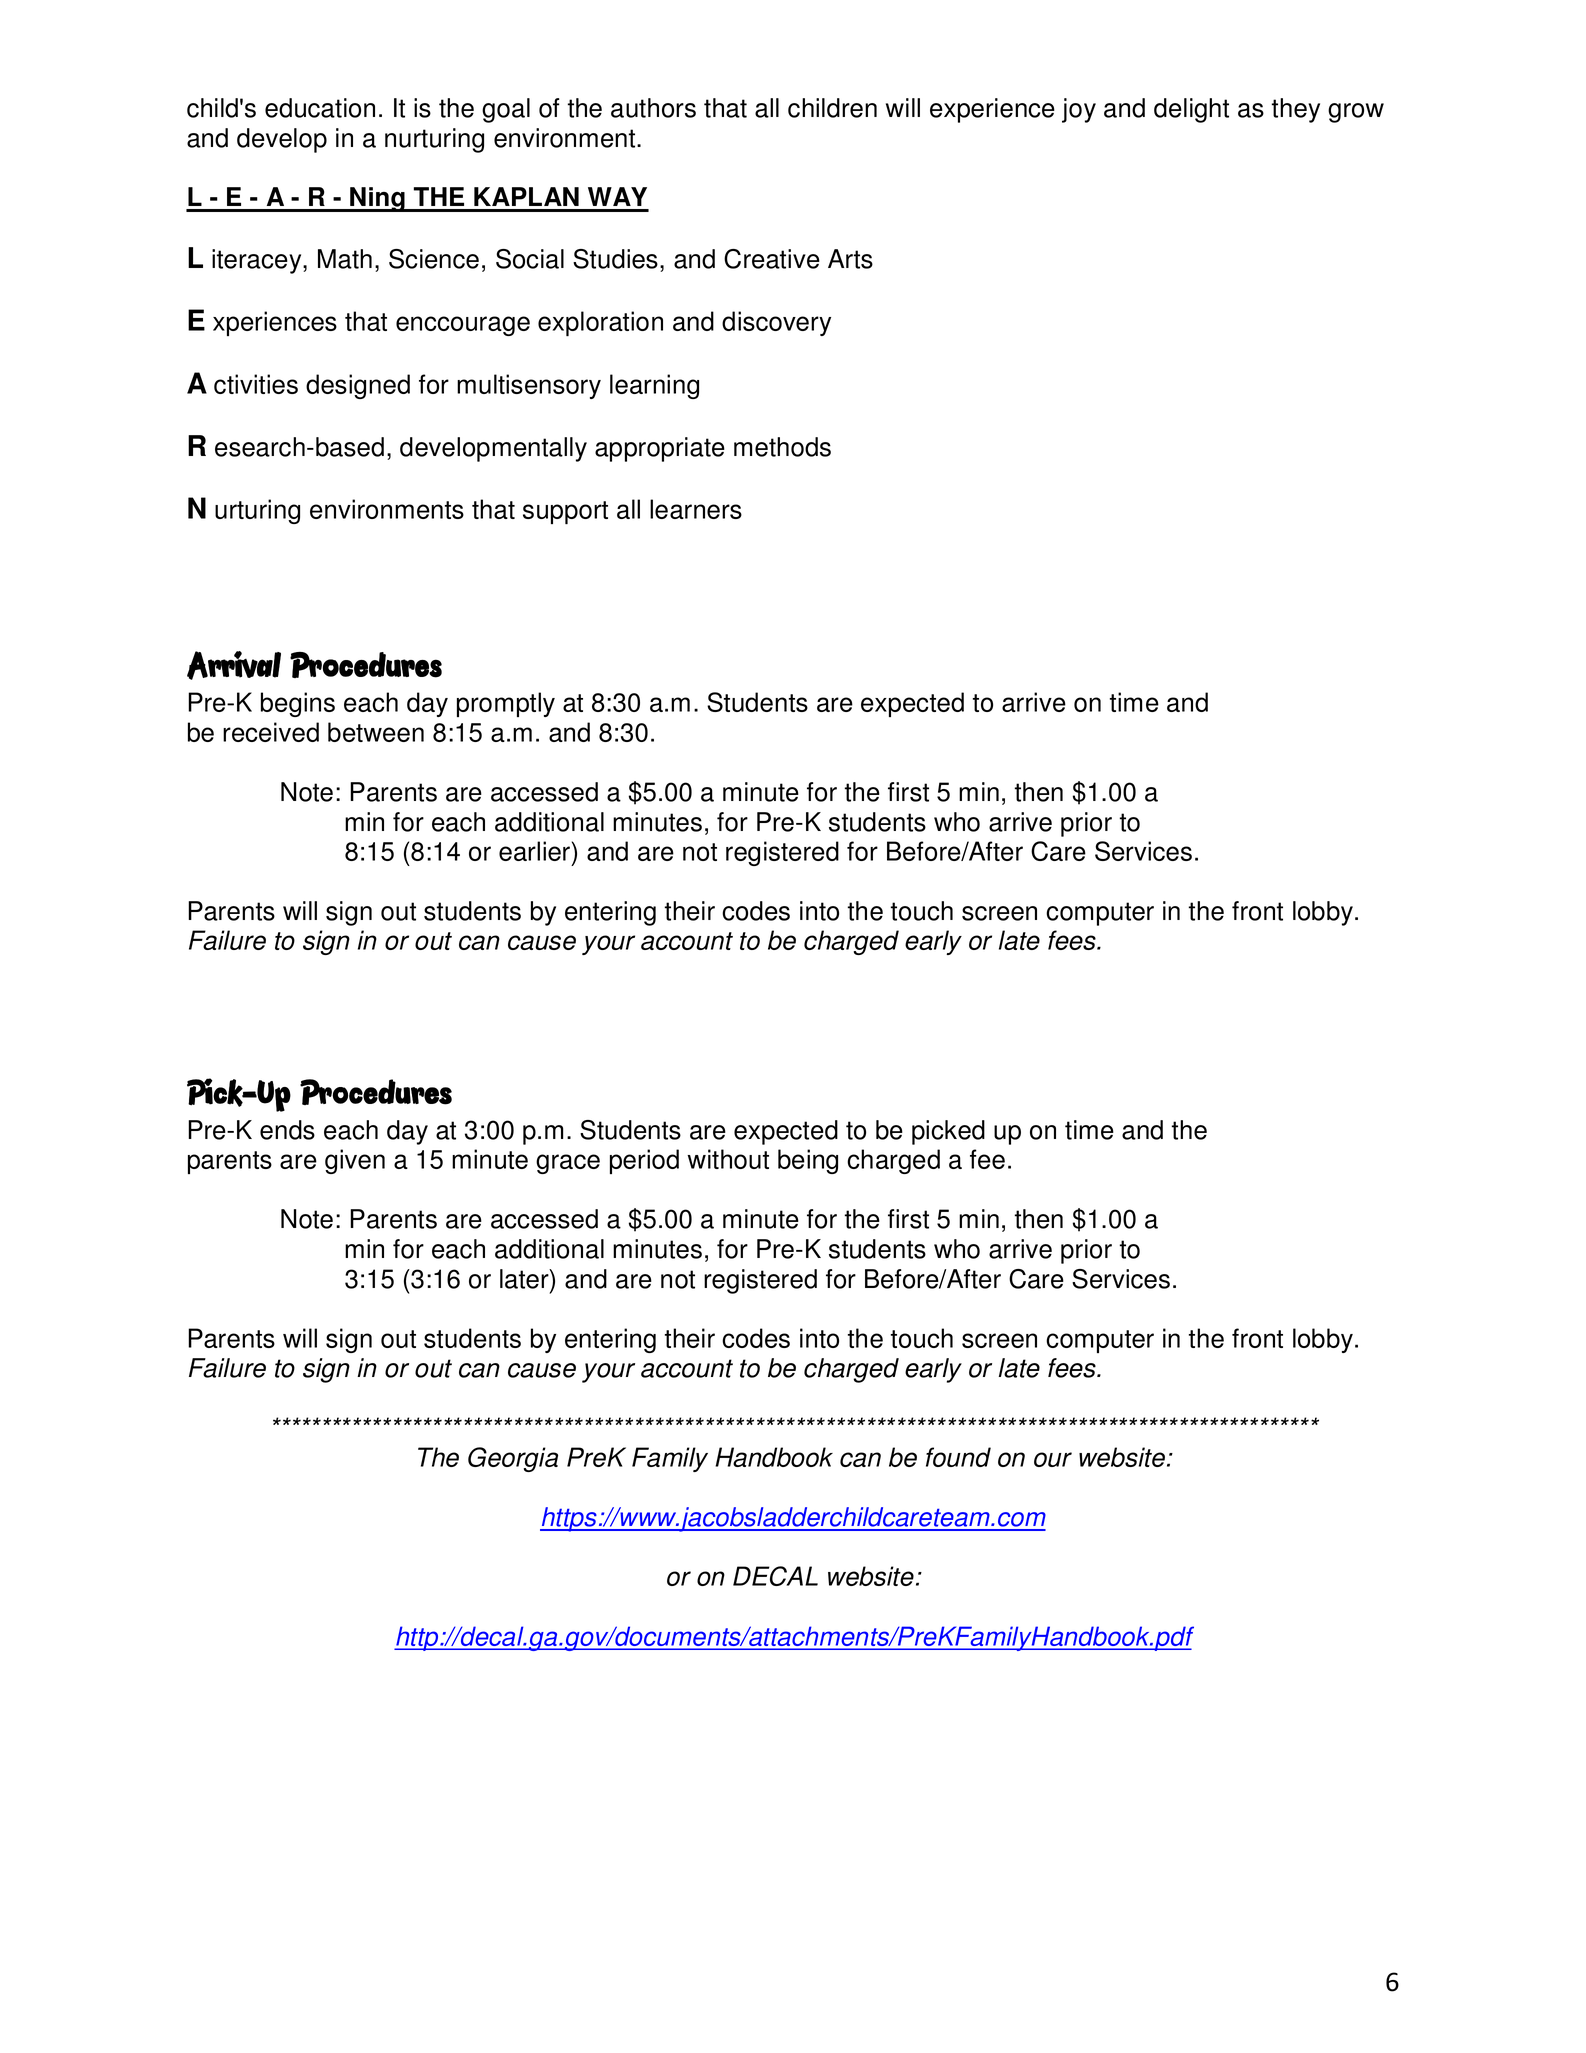 This screenshot has height=2053, width=1586. What do you see at coordinates (850, 259) in the screenshot?
I see `Arts` at bounding box center [850, 259].
